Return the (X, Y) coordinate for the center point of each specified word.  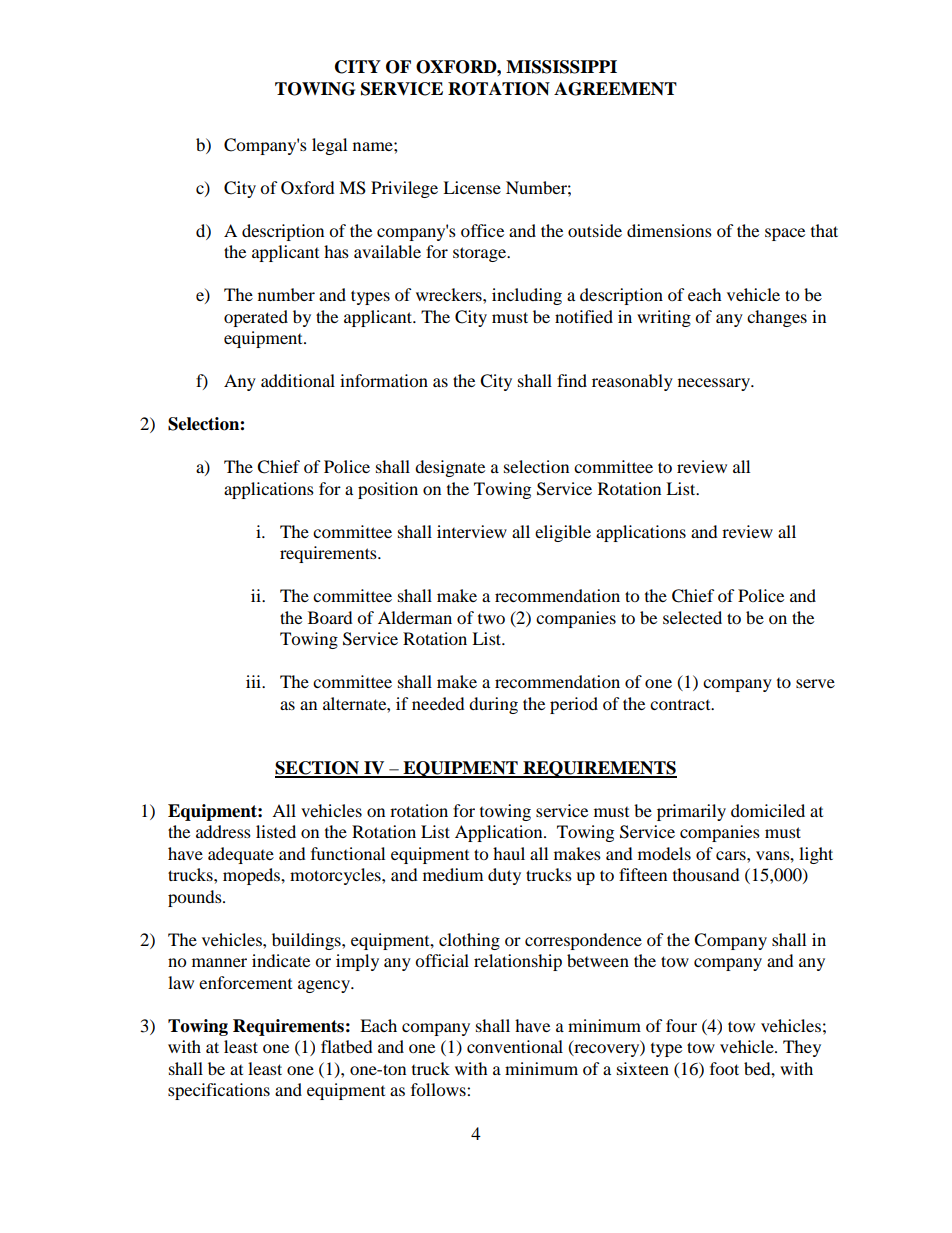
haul (509, 853)
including (527, 296)
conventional (515, 1046)
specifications (219, 1091)
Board (330, 617)
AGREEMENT (615, 89)
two (491, 619)
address (223, 831)
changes (777, 318)
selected (692, 617)
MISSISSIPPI (561, 67)
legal (329, 146)
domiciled (768, 810)
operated (256, 318)
